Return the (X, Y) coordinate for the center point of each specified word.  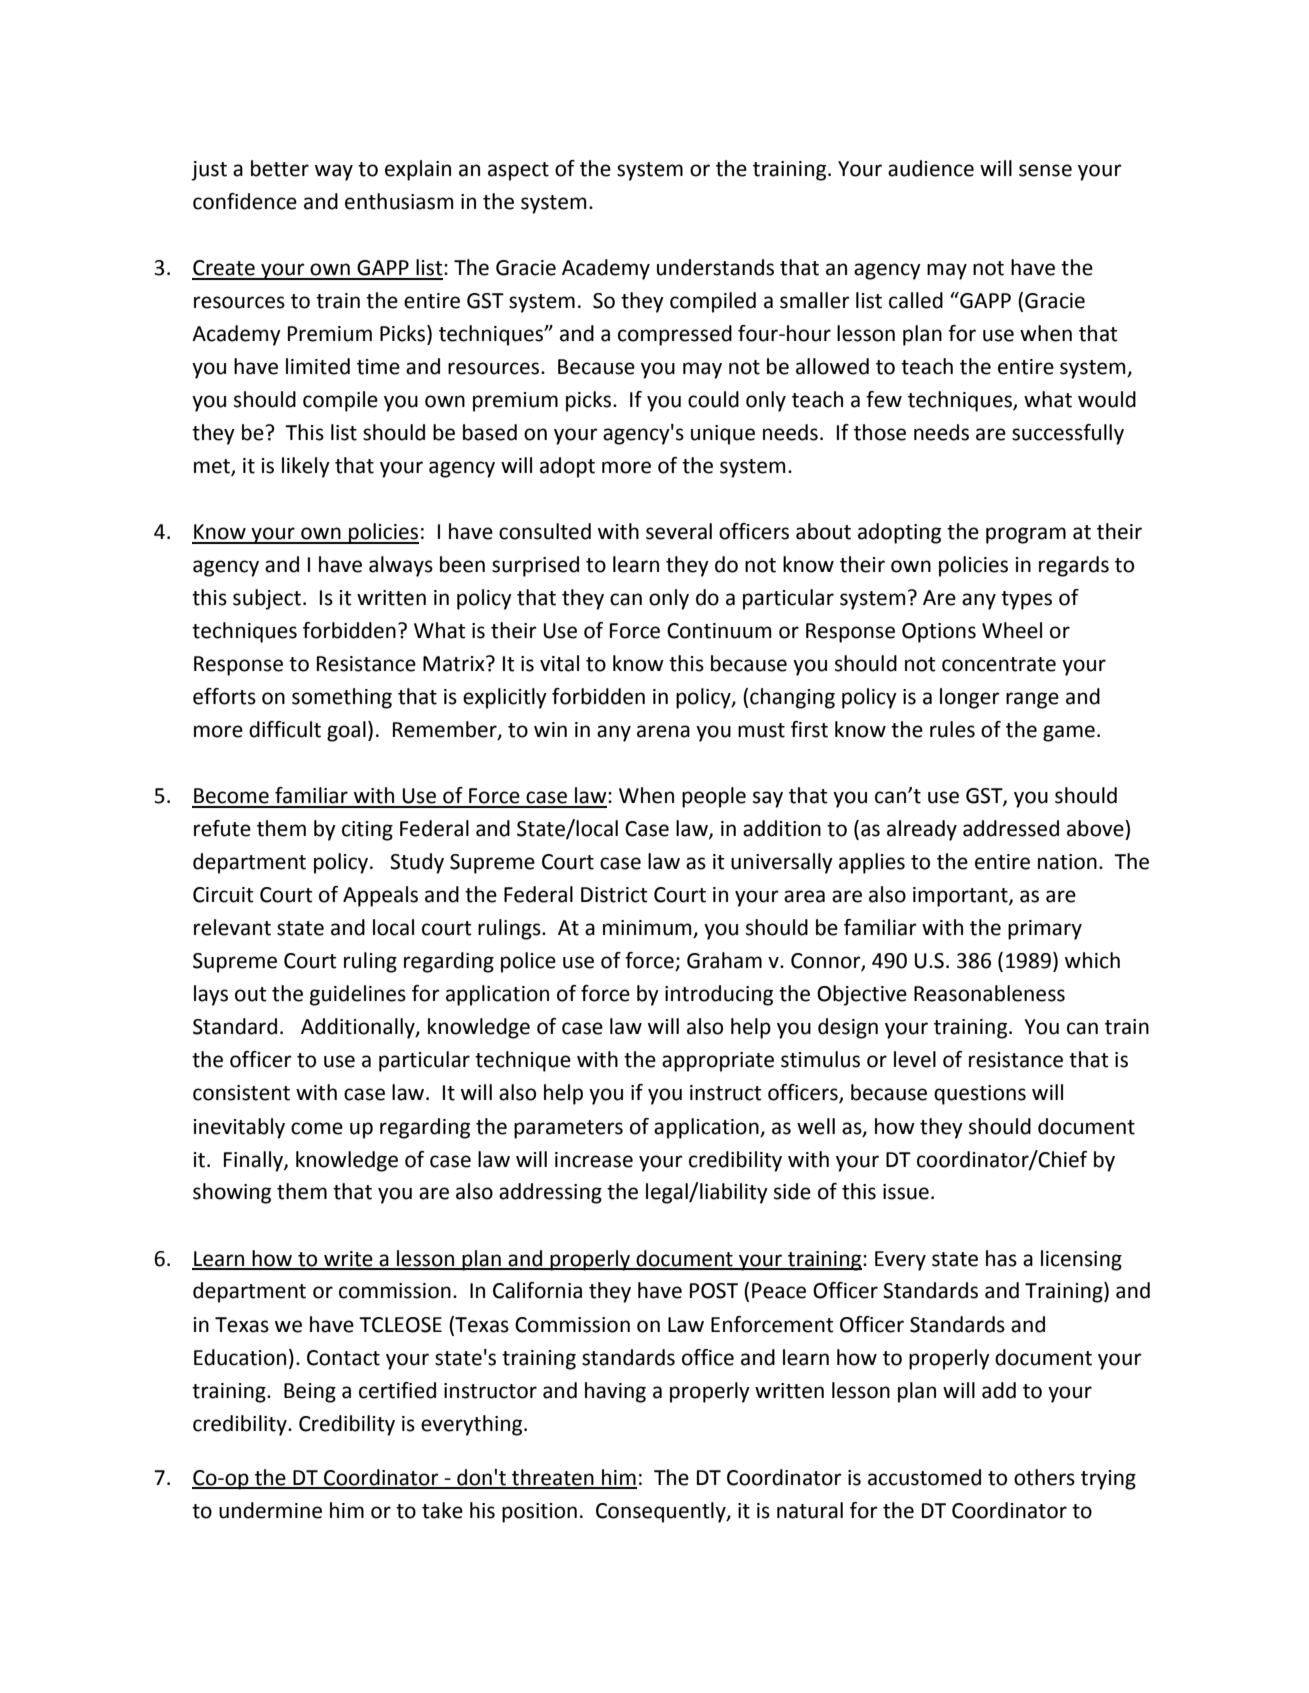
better (280, 168)
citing (367, 831)
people (714, 797)
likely (306, 467)
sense (1045, 170)
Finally (254, 1161)
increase (594, 1160)
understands (715, 267)
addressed (1011, 828)
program (1026, 535)
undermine (270, 1510)
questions (980, 1095)
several (679, 531)
